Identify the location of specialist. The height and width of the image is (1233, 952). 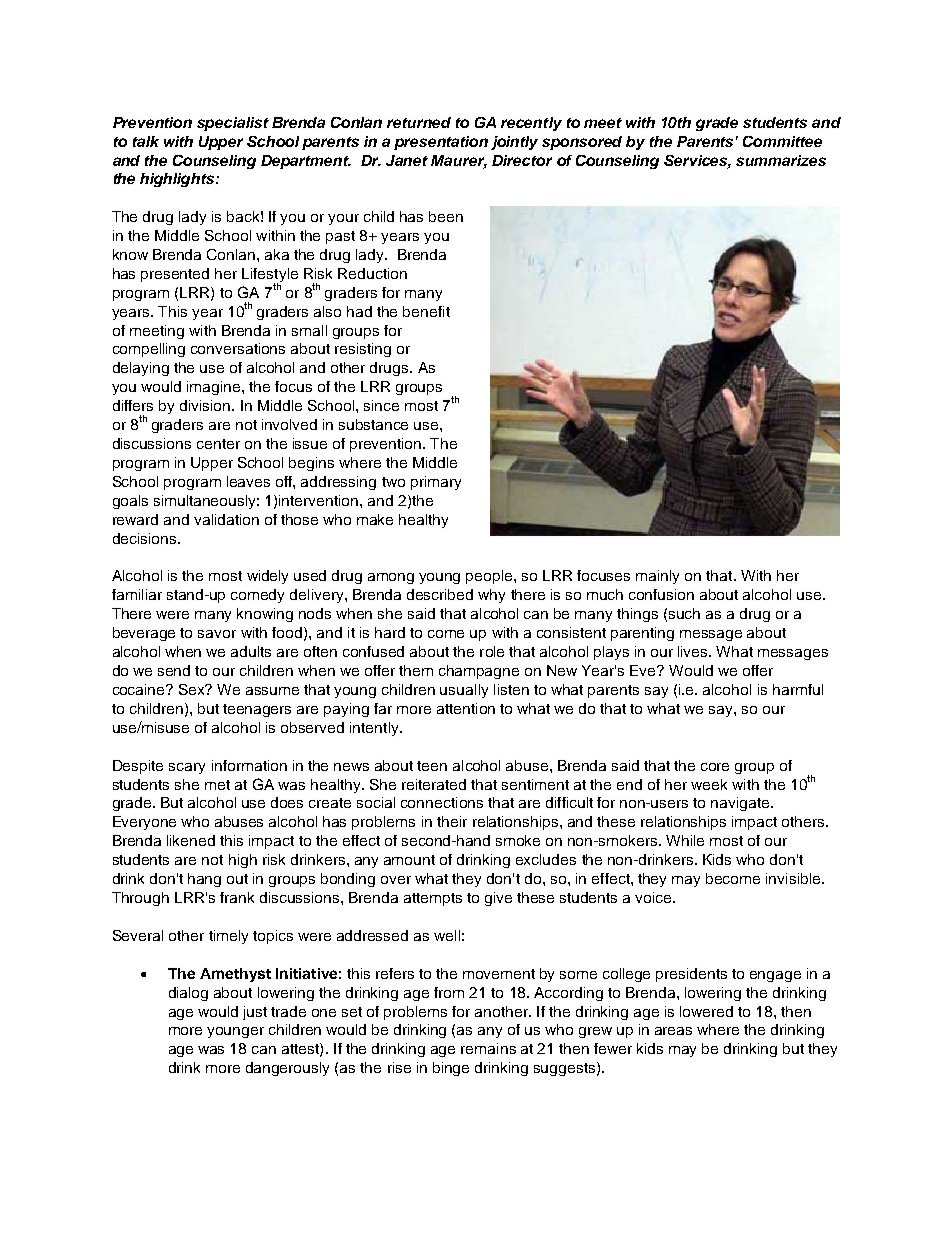
(233, 124).
